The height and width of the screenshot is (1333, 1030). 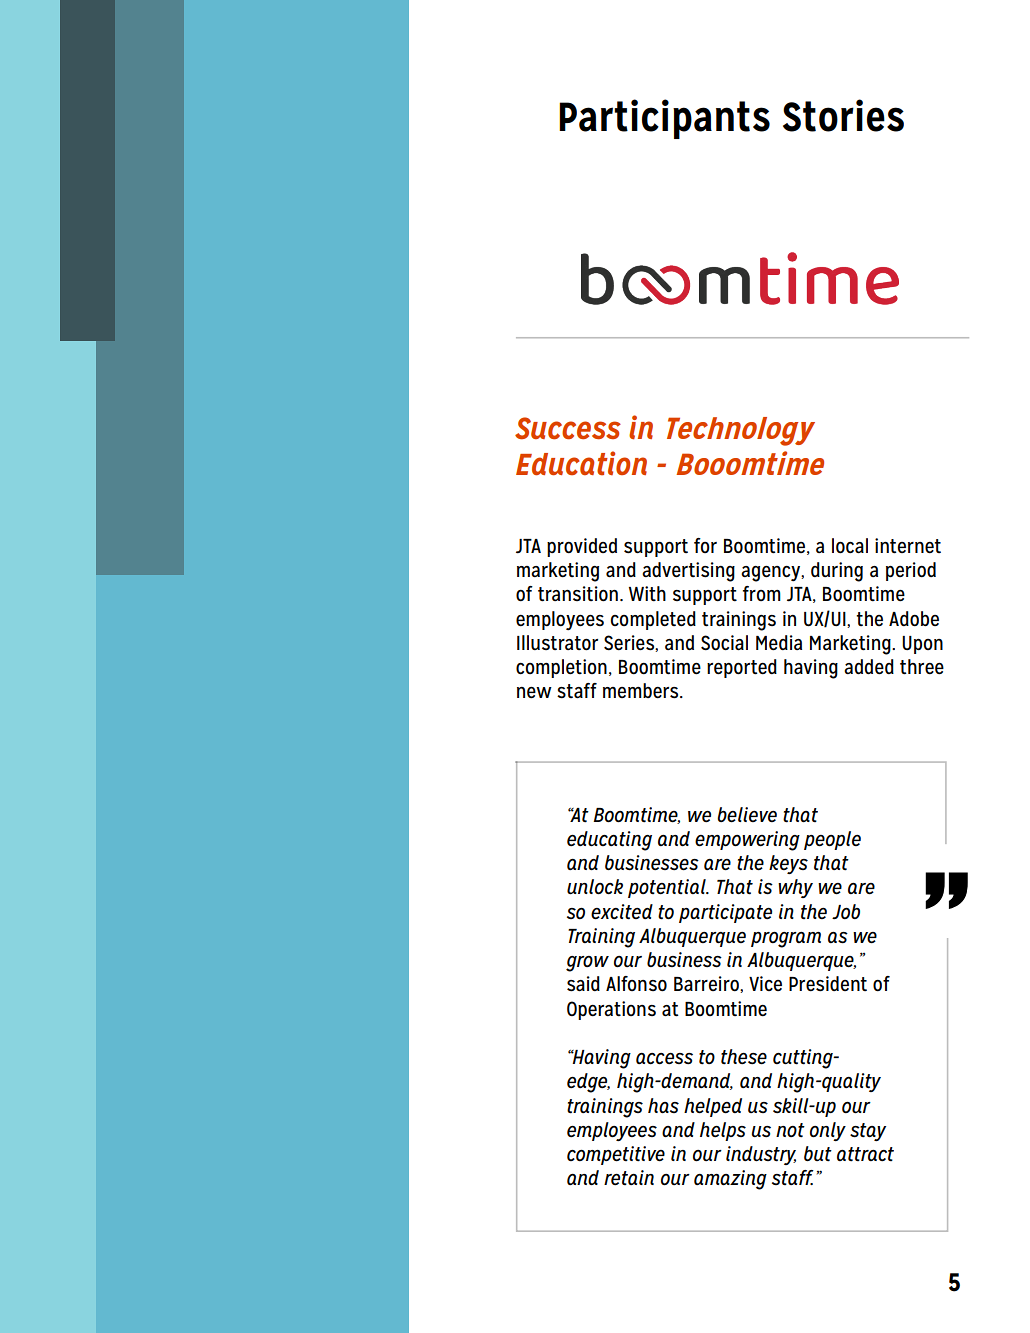 I want to click on Illustrator, so click(x=557, y=643).
